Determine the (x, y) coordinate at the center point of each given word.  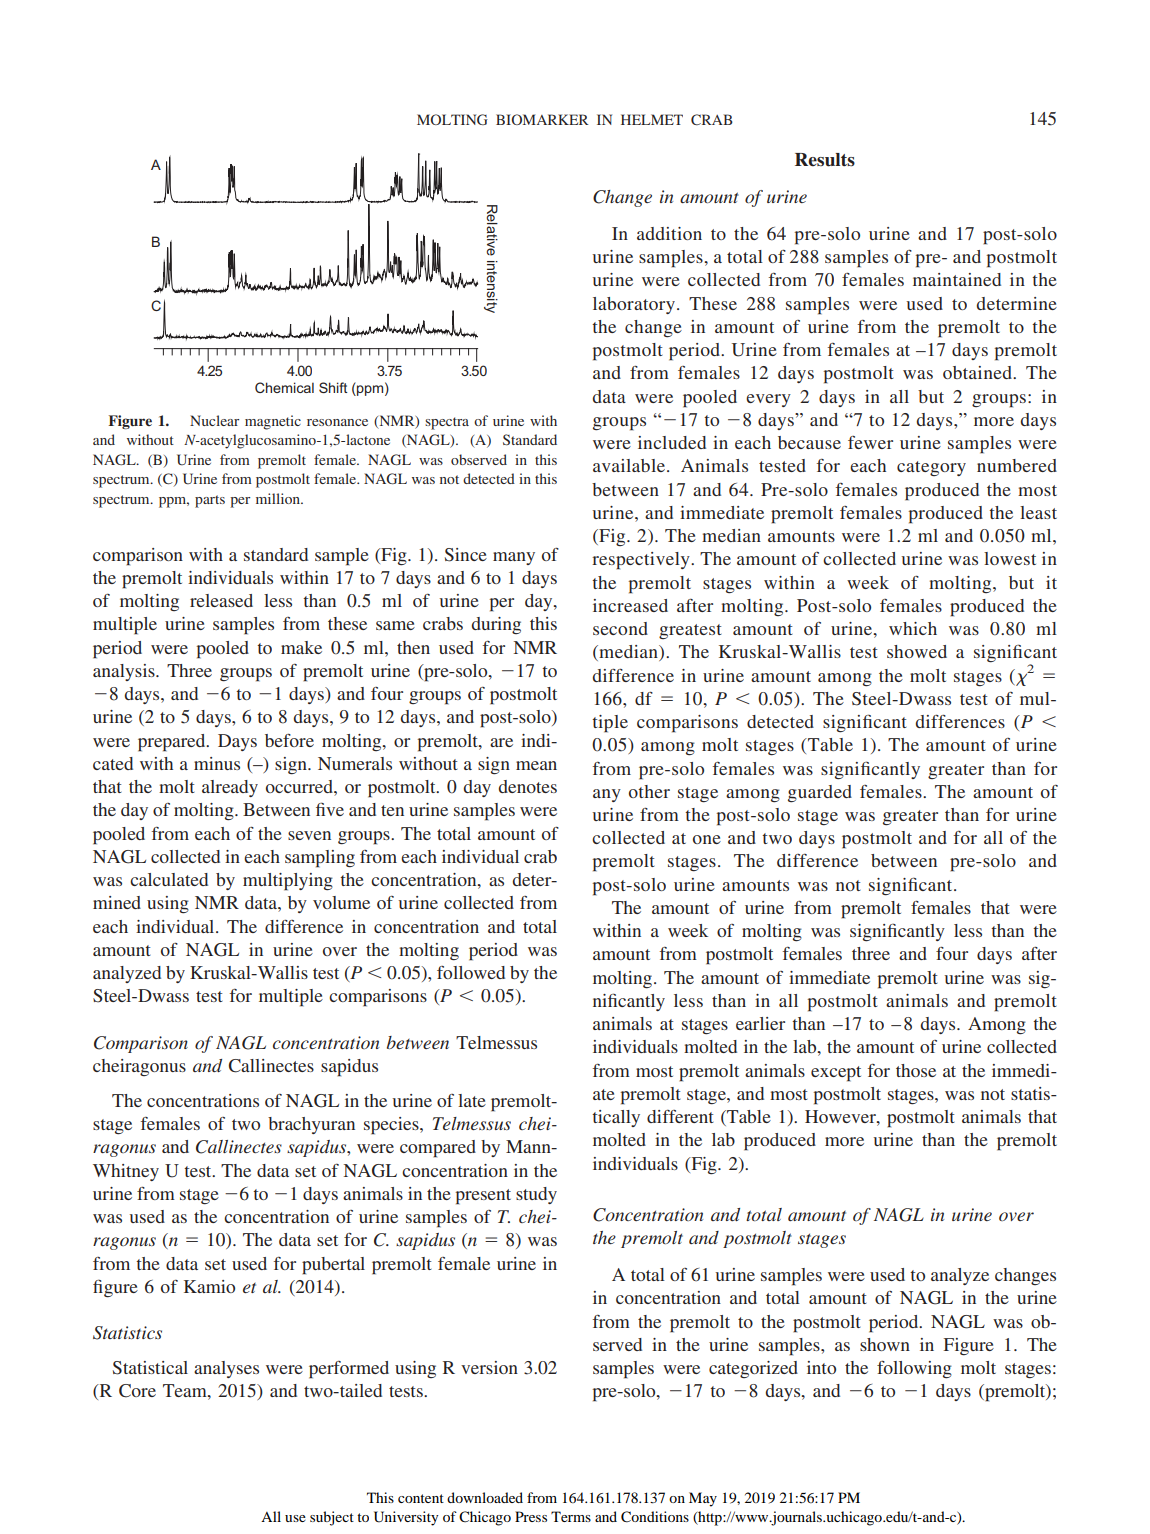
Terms (571, 1516)
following (914, 1369)
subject (332, 1518)
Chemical (284, 387)
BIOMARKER (542, 119)
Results (825, 160)
